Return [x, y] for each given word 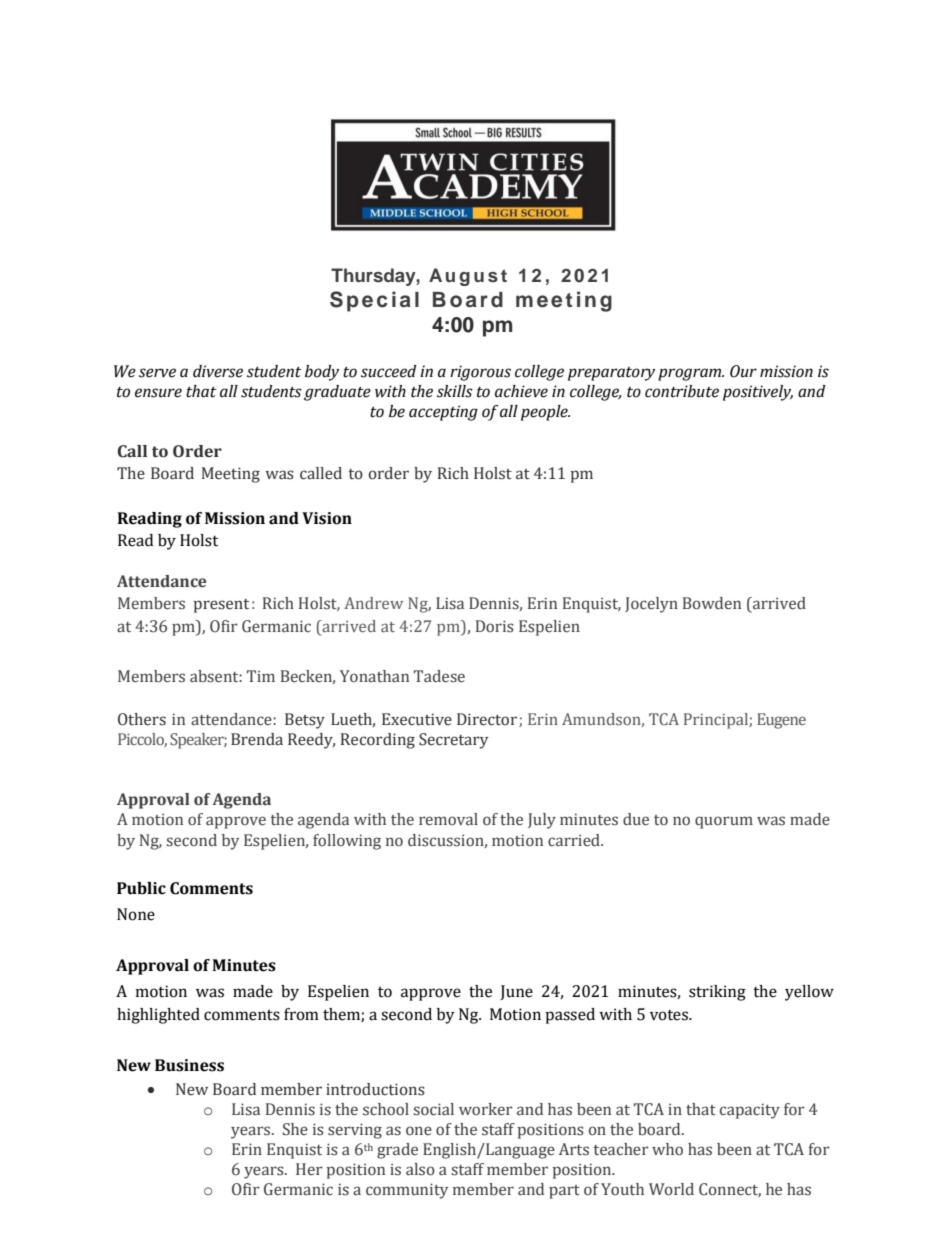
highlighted [158, 1016]
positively [758, 393]
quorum [724, 822]
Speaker [198, 741]
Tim [261, 676]
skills [455, 391]
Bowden [712, 603]
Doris [495, 626]
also [420, 1169]
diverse [218, 371]
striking [717, 993]
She [295, 1129]
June [516, 992]
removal [448, 819]
